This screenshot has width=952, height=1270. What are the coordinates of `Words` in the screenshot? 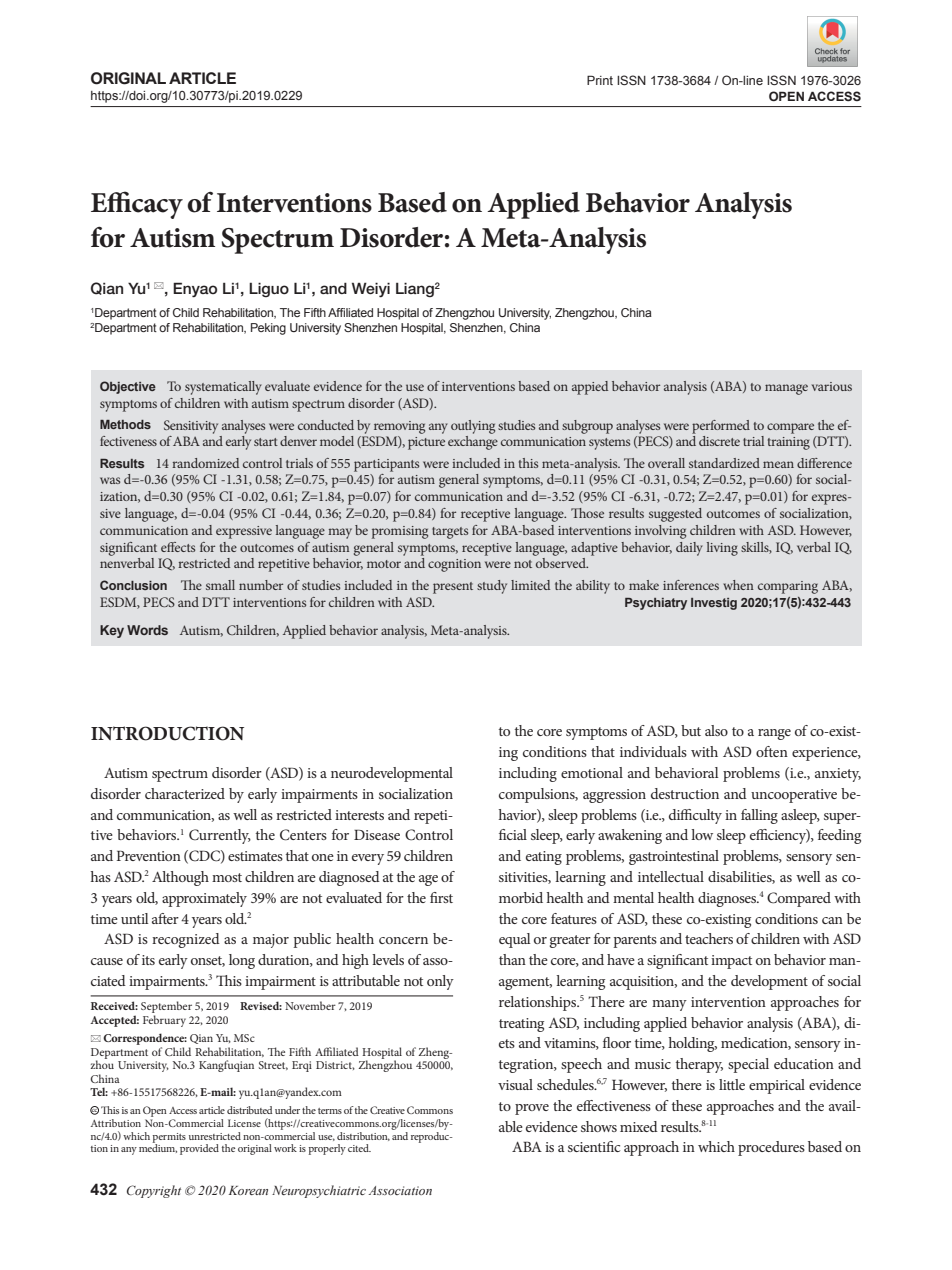 It's located at (147, 630).
